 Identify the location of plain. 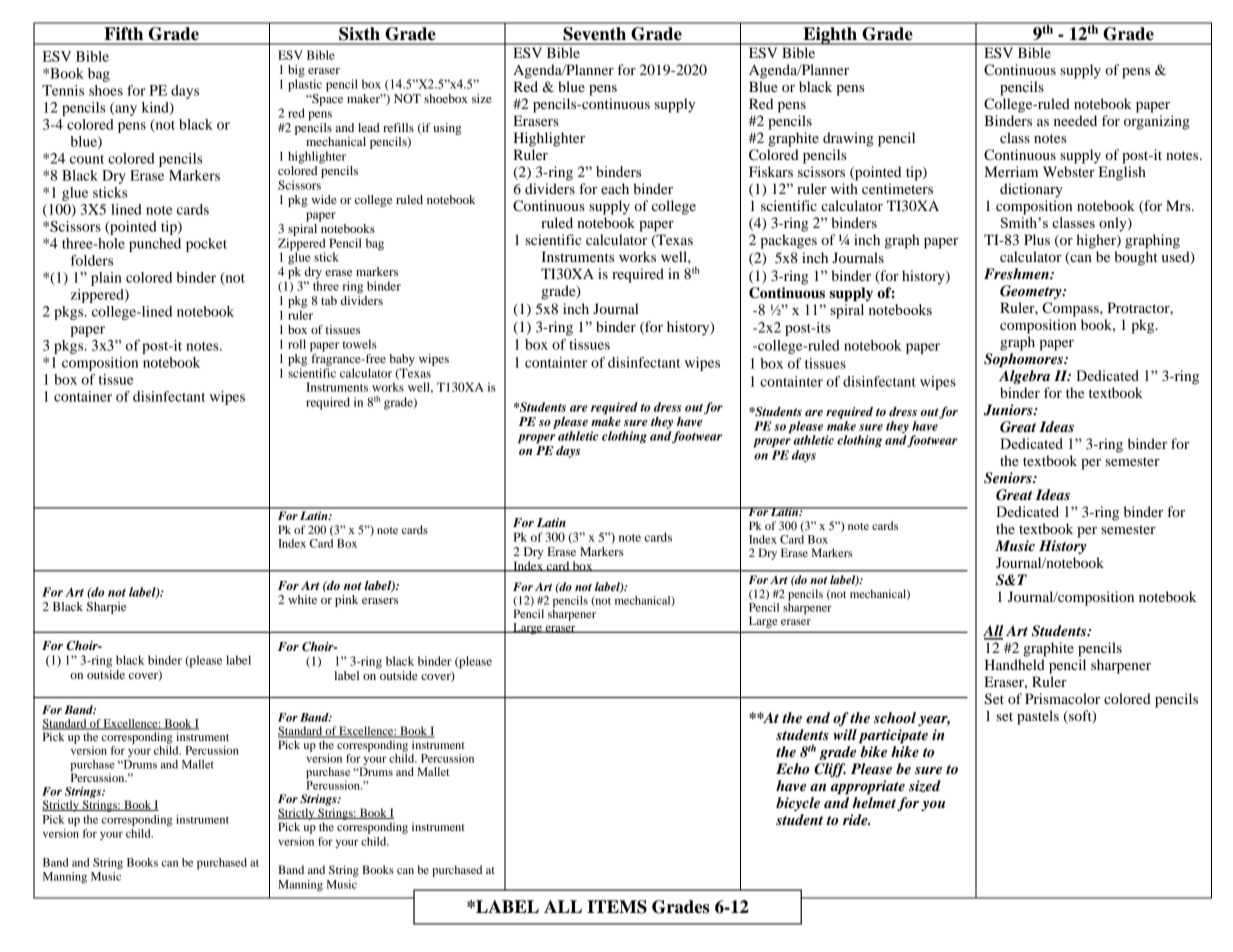
(106, 279).
